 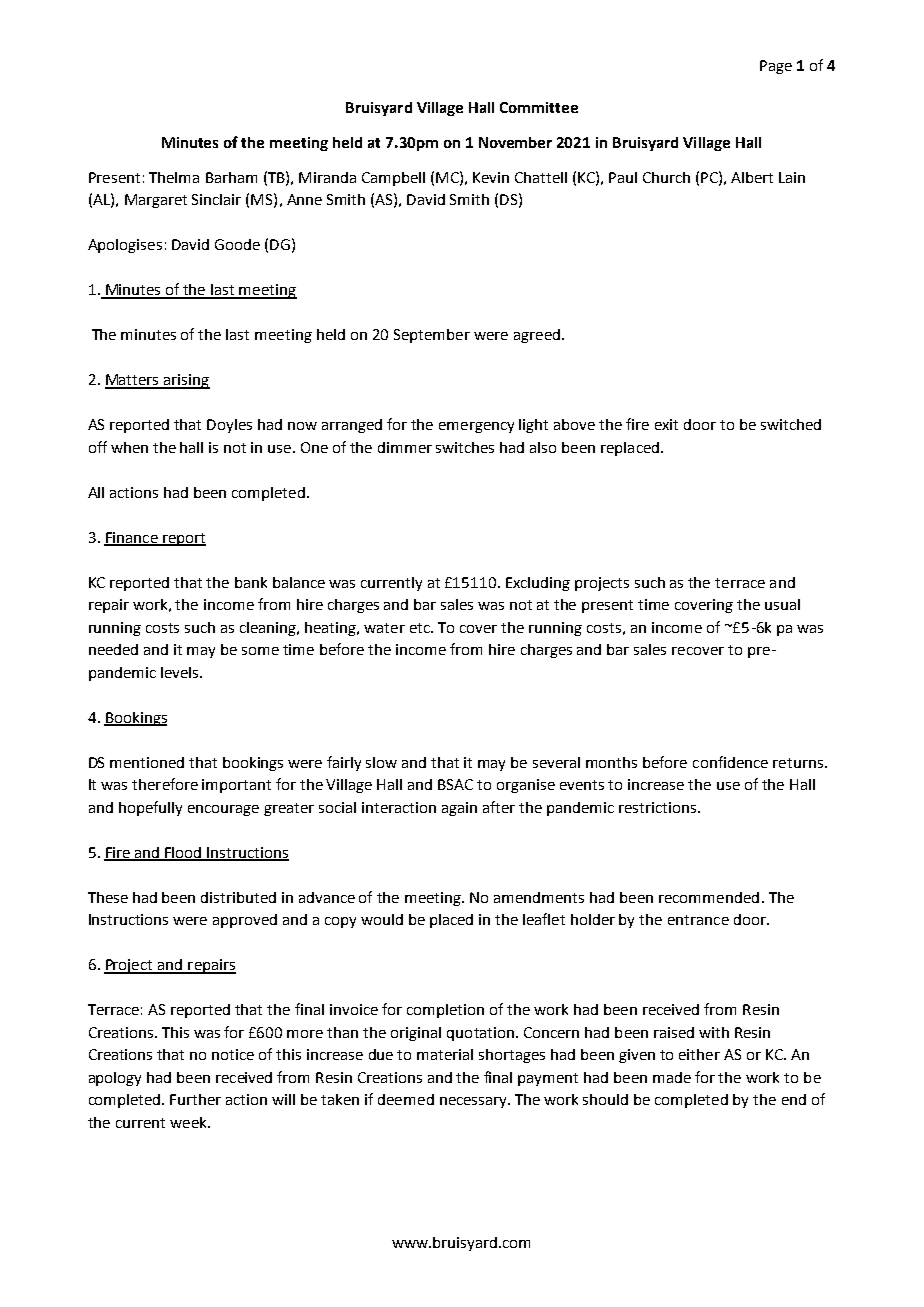 What do you see at coordinates (465, 447) in the image?
I see `switches` at bounding box center [465, 447].
